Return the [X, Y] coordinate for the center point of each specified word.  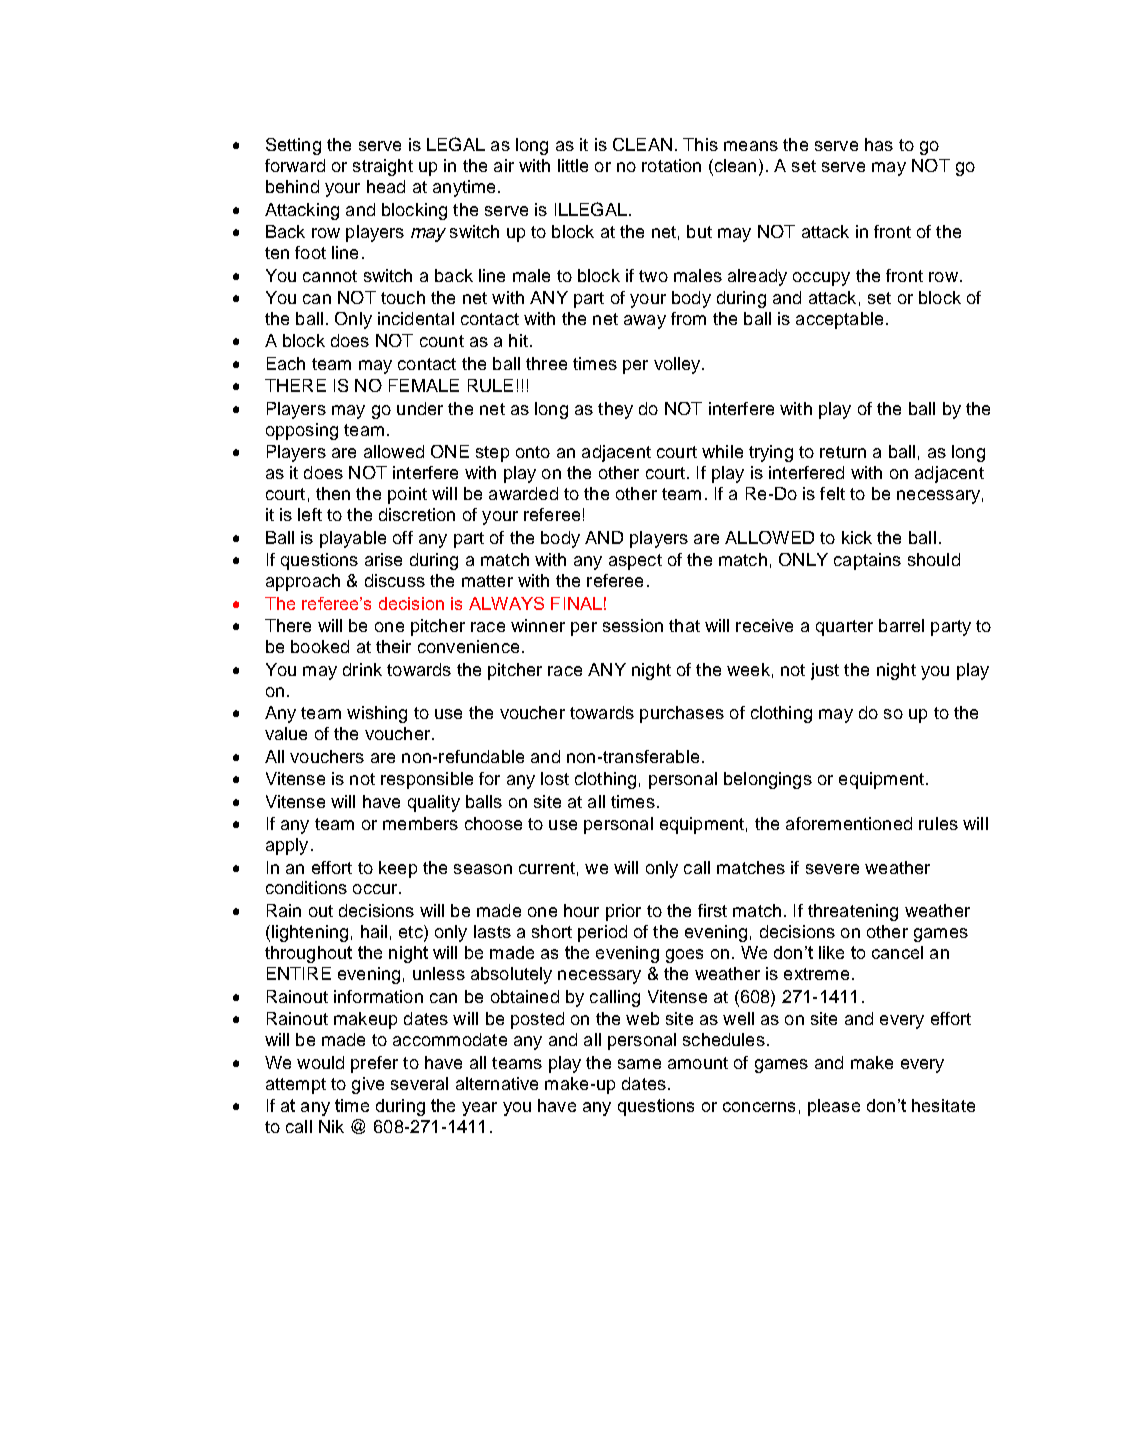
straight [383, 167]
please [834, 1107]
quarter [844, 628]
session [633, 625]
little [573, 165]
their [393, 646]
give [368, 1085]
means [751, 146]
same [639, 1064]
